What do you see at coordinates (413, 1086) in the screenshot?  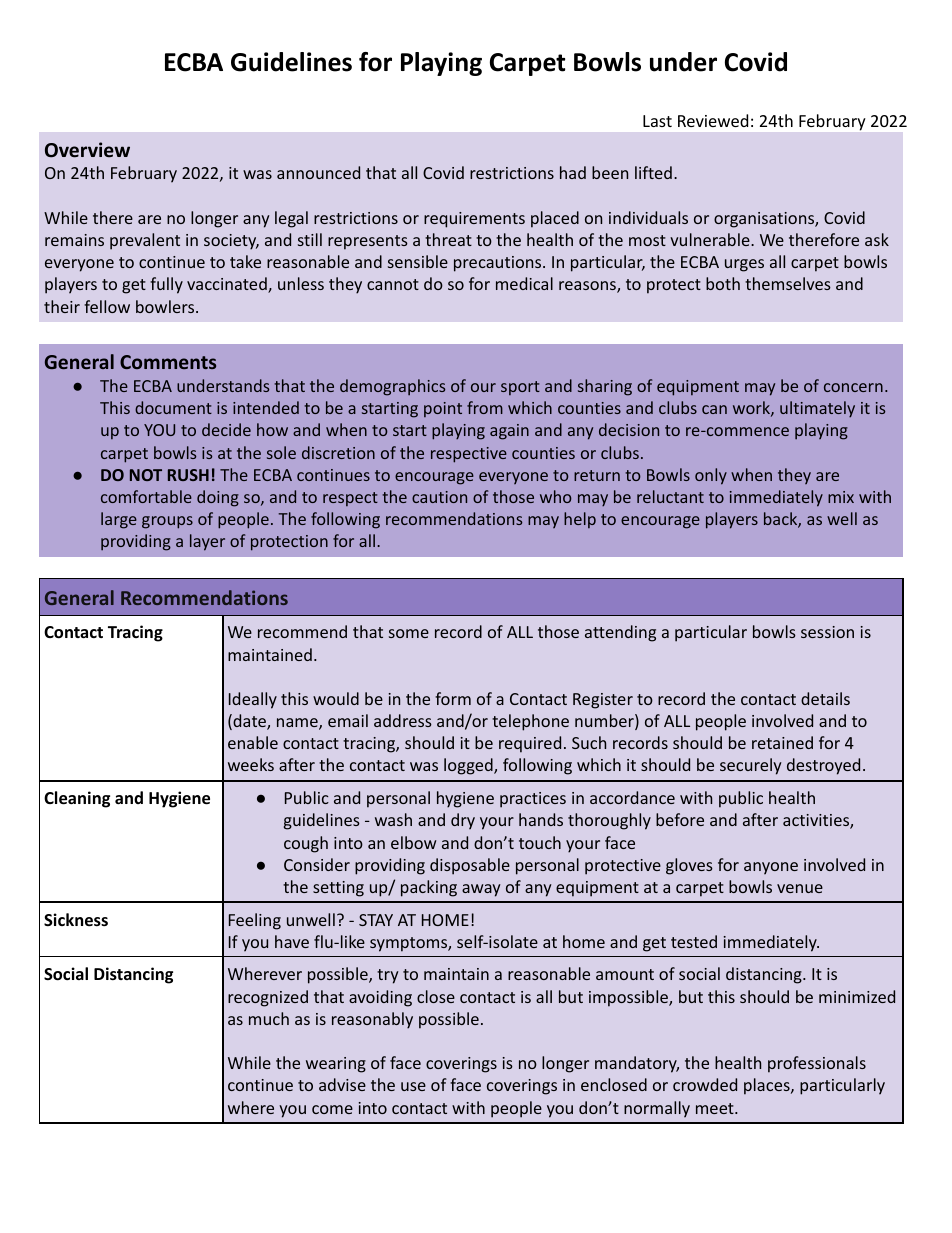 I see `use` at bounding box center [413, 1086].
